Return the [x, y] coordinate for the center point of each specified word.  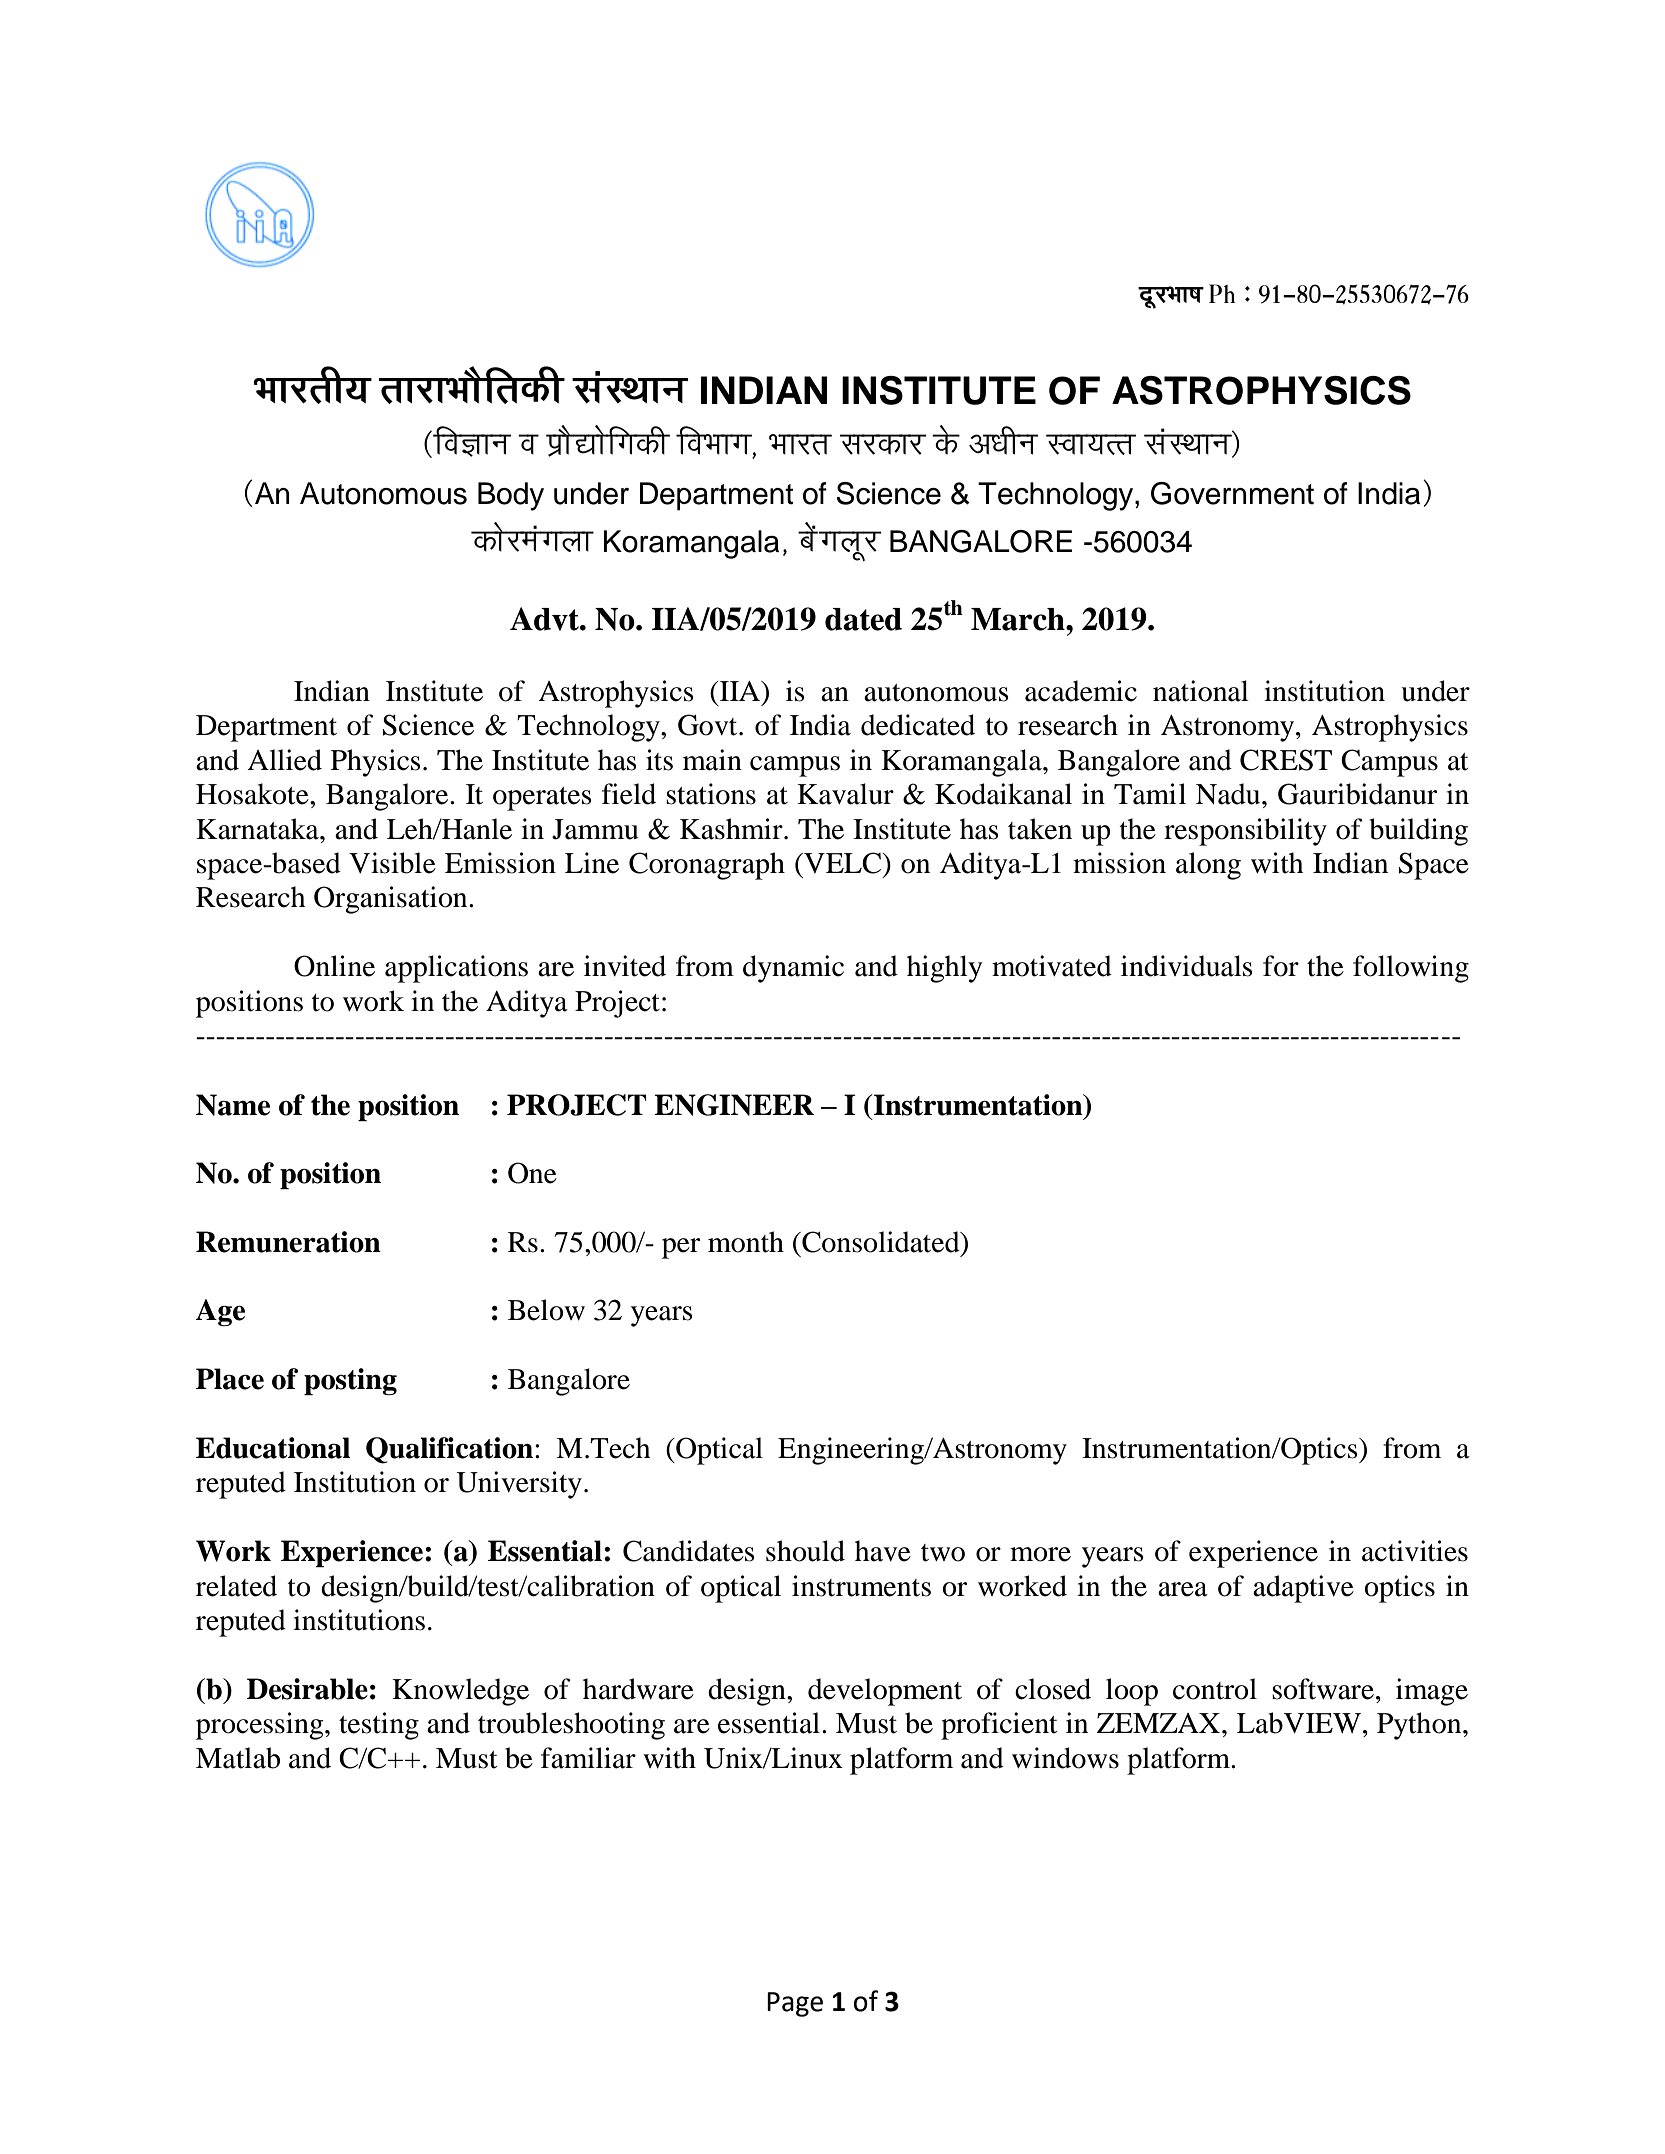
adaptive [1303, 1589]
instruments [861, 1586]
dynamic [793, 969]
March [1019, 619]
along [1208, 866]
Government [1232, 493]
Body [511, 496]
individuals [1187, 966]
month [746, 1242]
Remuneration [288, 1242]
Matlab [238, 1758]
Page [795, 2004]
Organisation [392, 900]
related [236, 1586]
